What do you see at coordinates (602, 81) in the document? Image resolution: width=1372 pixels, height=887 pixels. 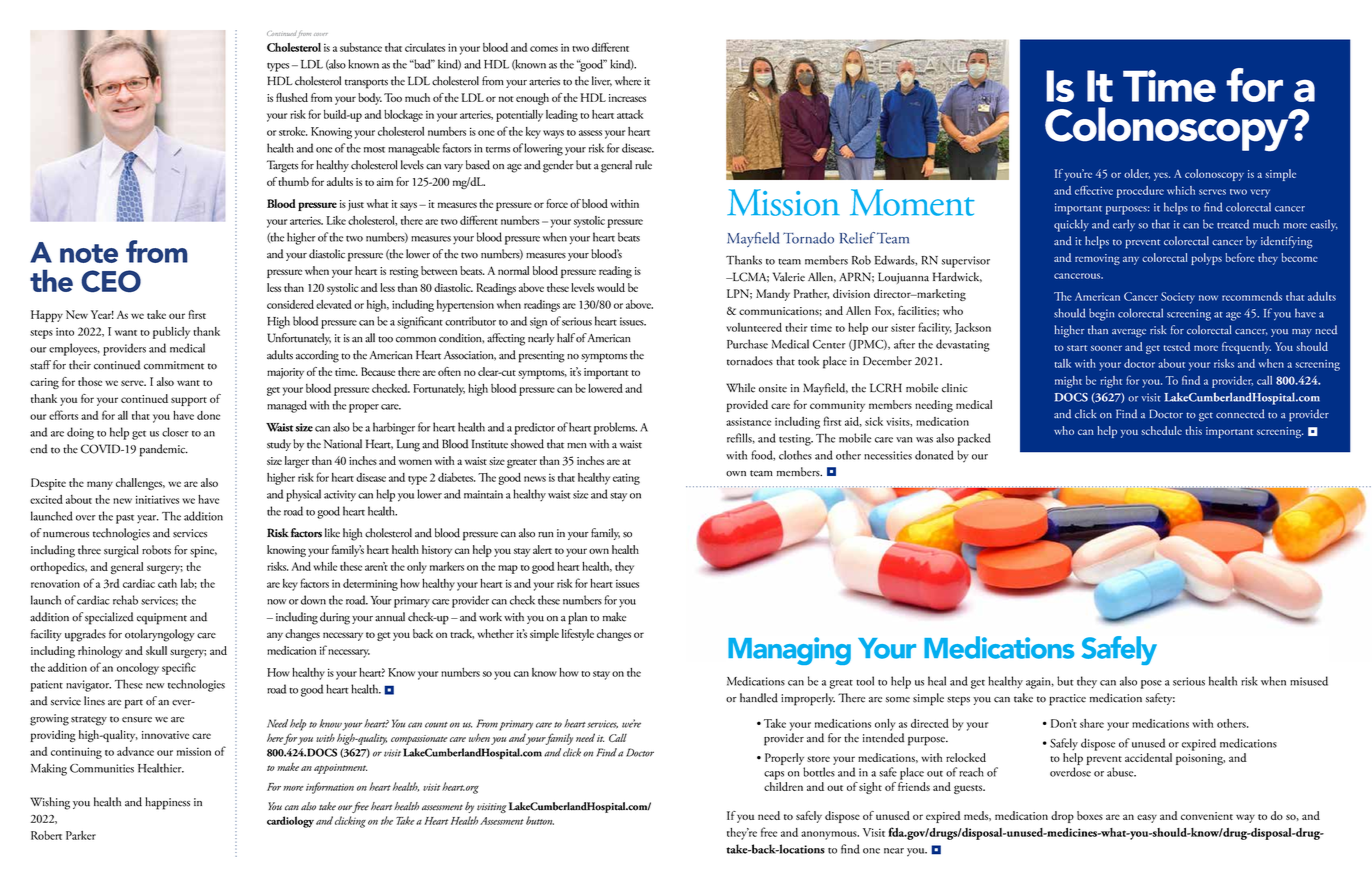 I see `liver` at bounding box center [602, 81].
